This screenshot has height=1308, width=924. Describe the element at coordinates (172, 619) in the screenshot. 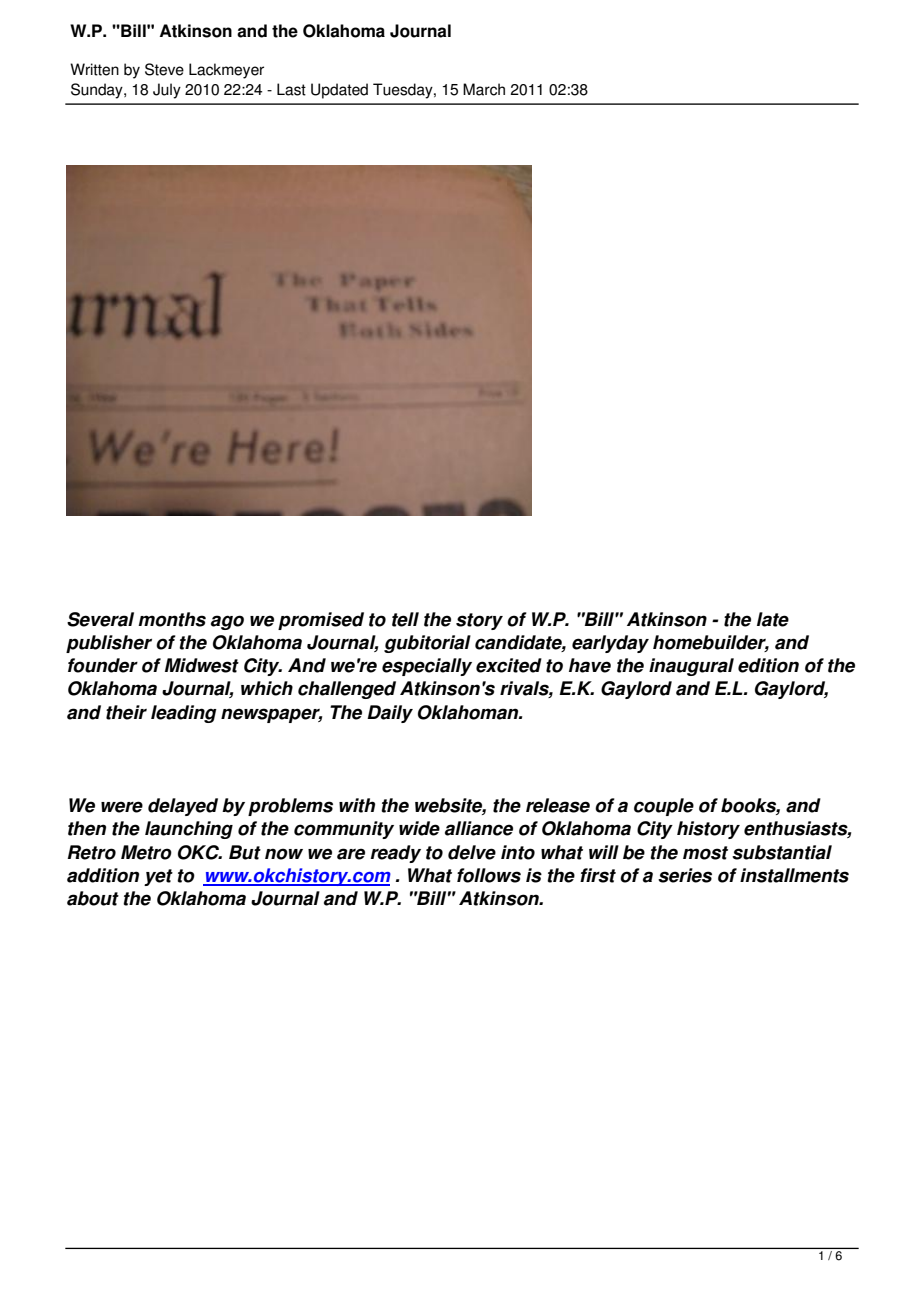

I see `months` at that location.
